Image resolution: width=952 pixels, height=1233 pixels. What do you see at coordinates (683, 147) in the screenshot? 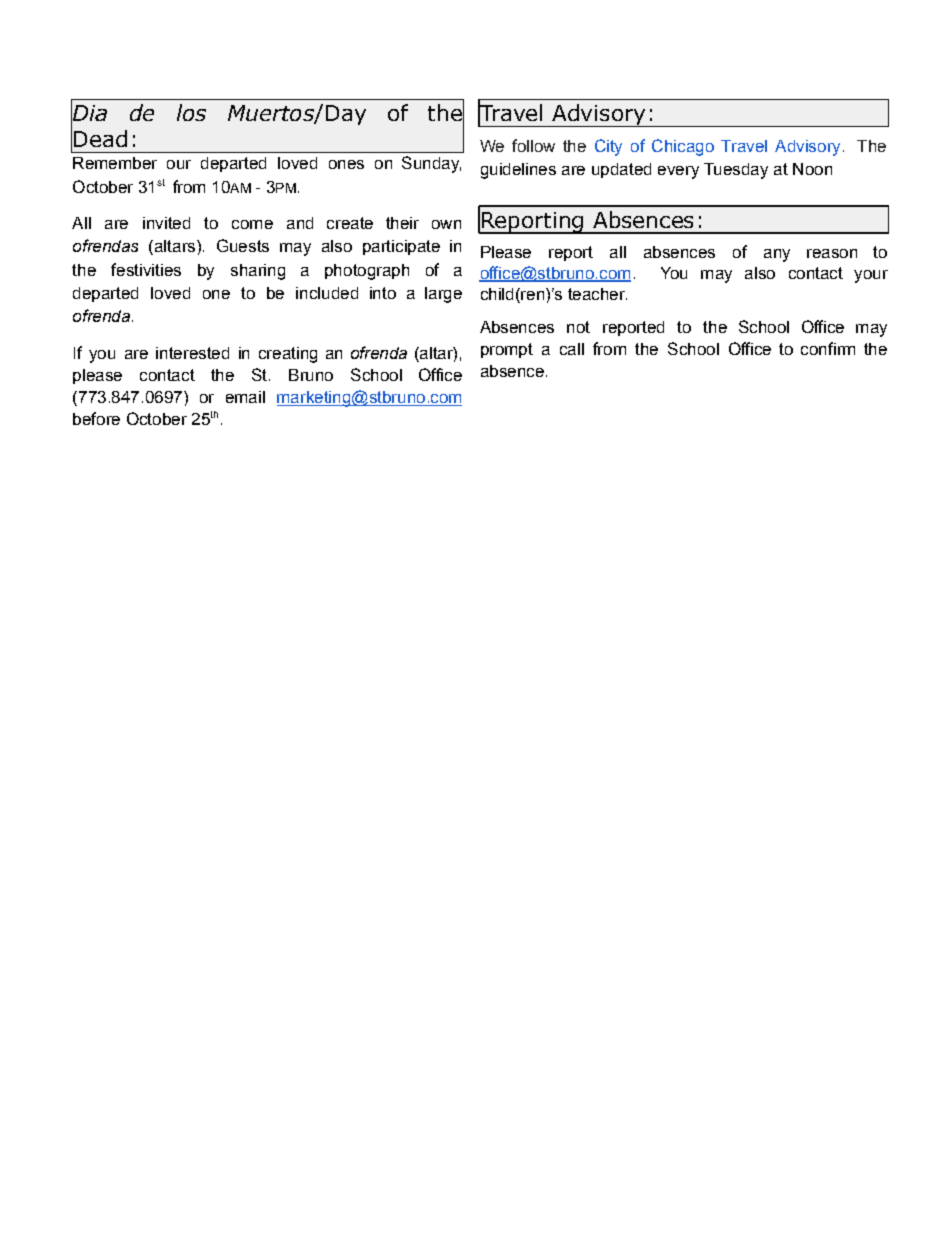
I see `Chicago` at bounding box center [683, 147].
